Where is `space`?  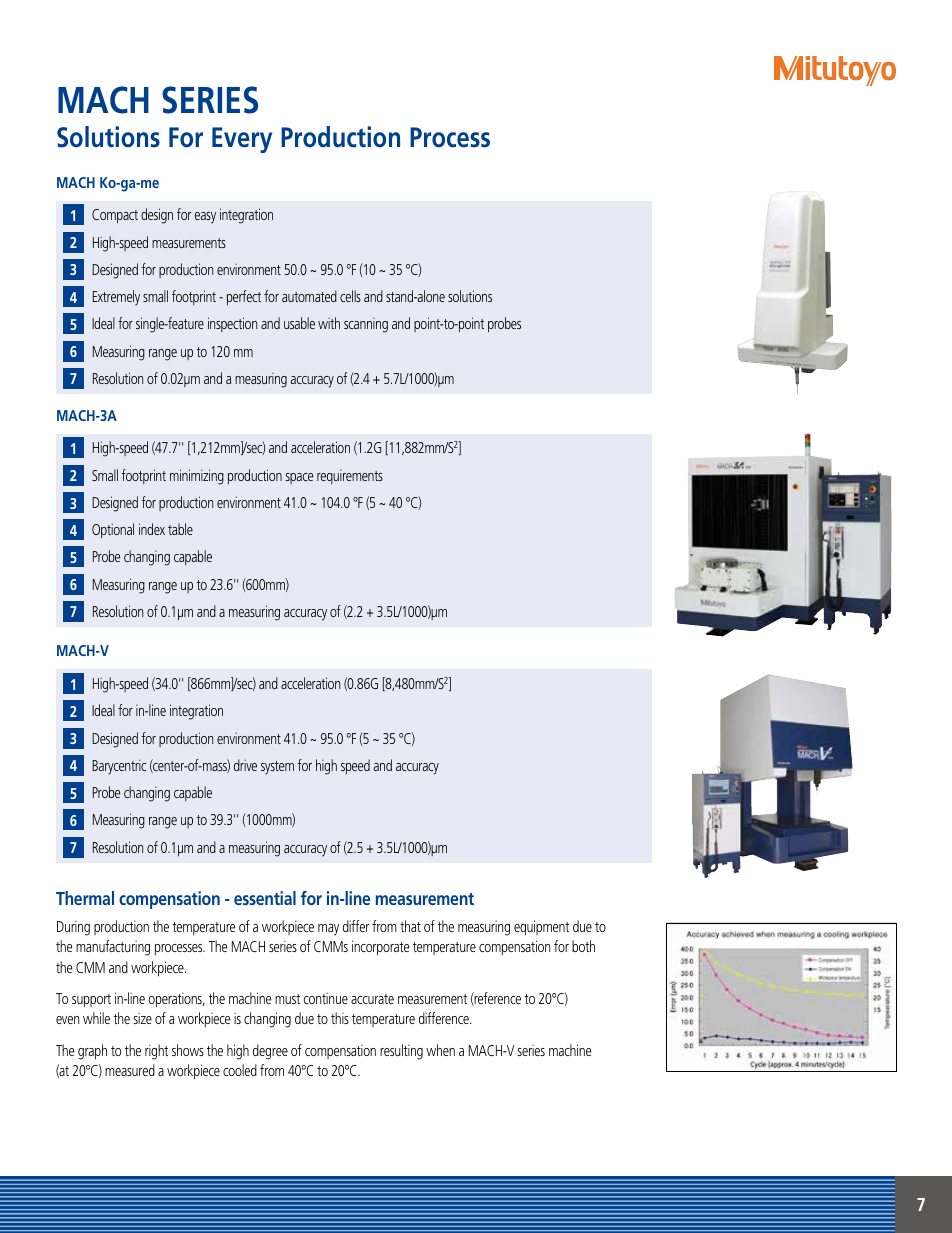
space is located at coordinates (299, 478).
